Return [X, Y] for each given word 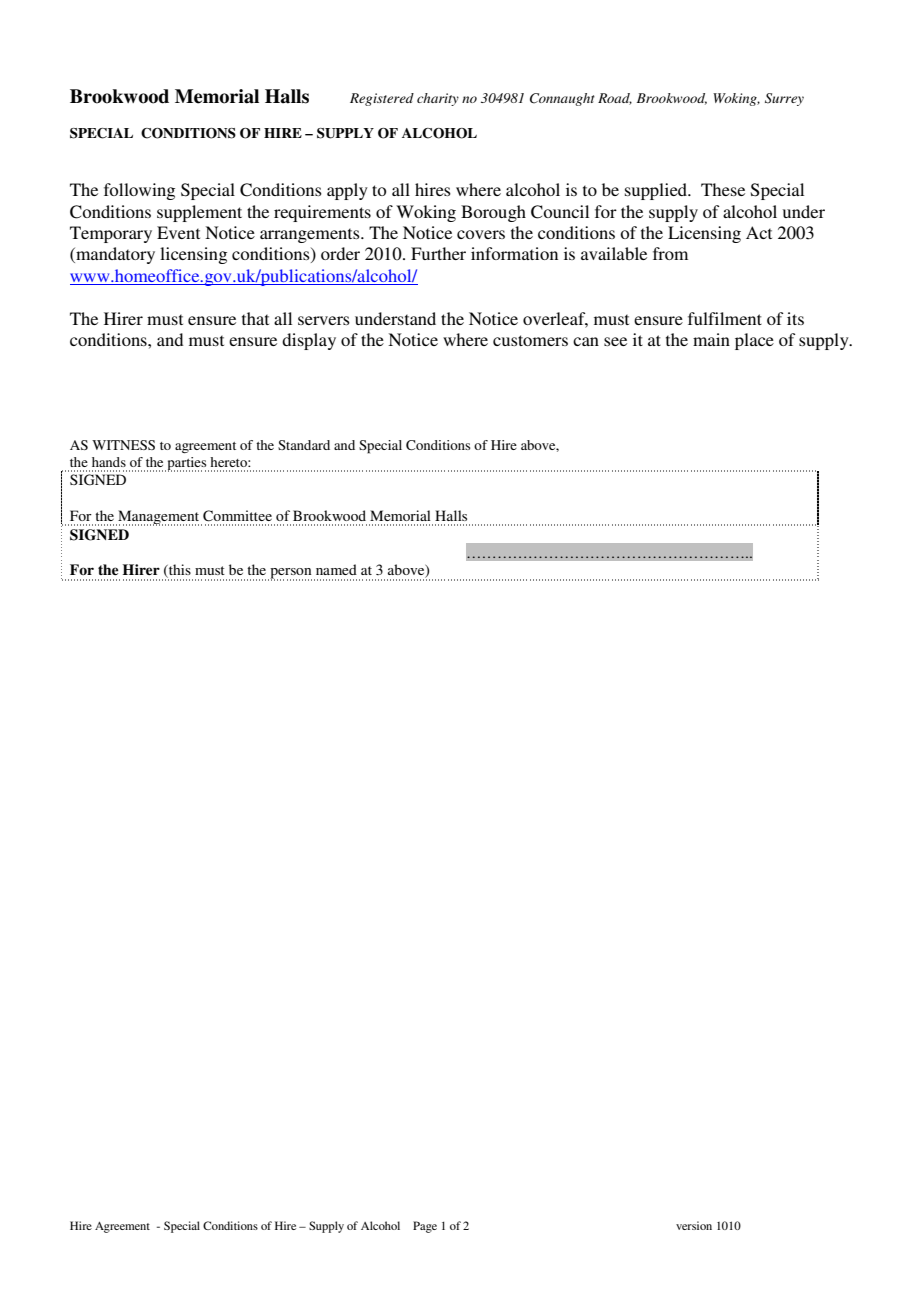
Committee [237, 516]
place [754, 341]
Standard [304, 445]
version [694, 1225]
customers [530, 340]
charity [438, 99]
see [615, 341]
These [723, 189]
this [179, 571]
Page [425, 1227]
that [255, 318]
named [336, 569]
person [290, 574]
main [711, 339]
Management [159, 518]
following [139, 191]
